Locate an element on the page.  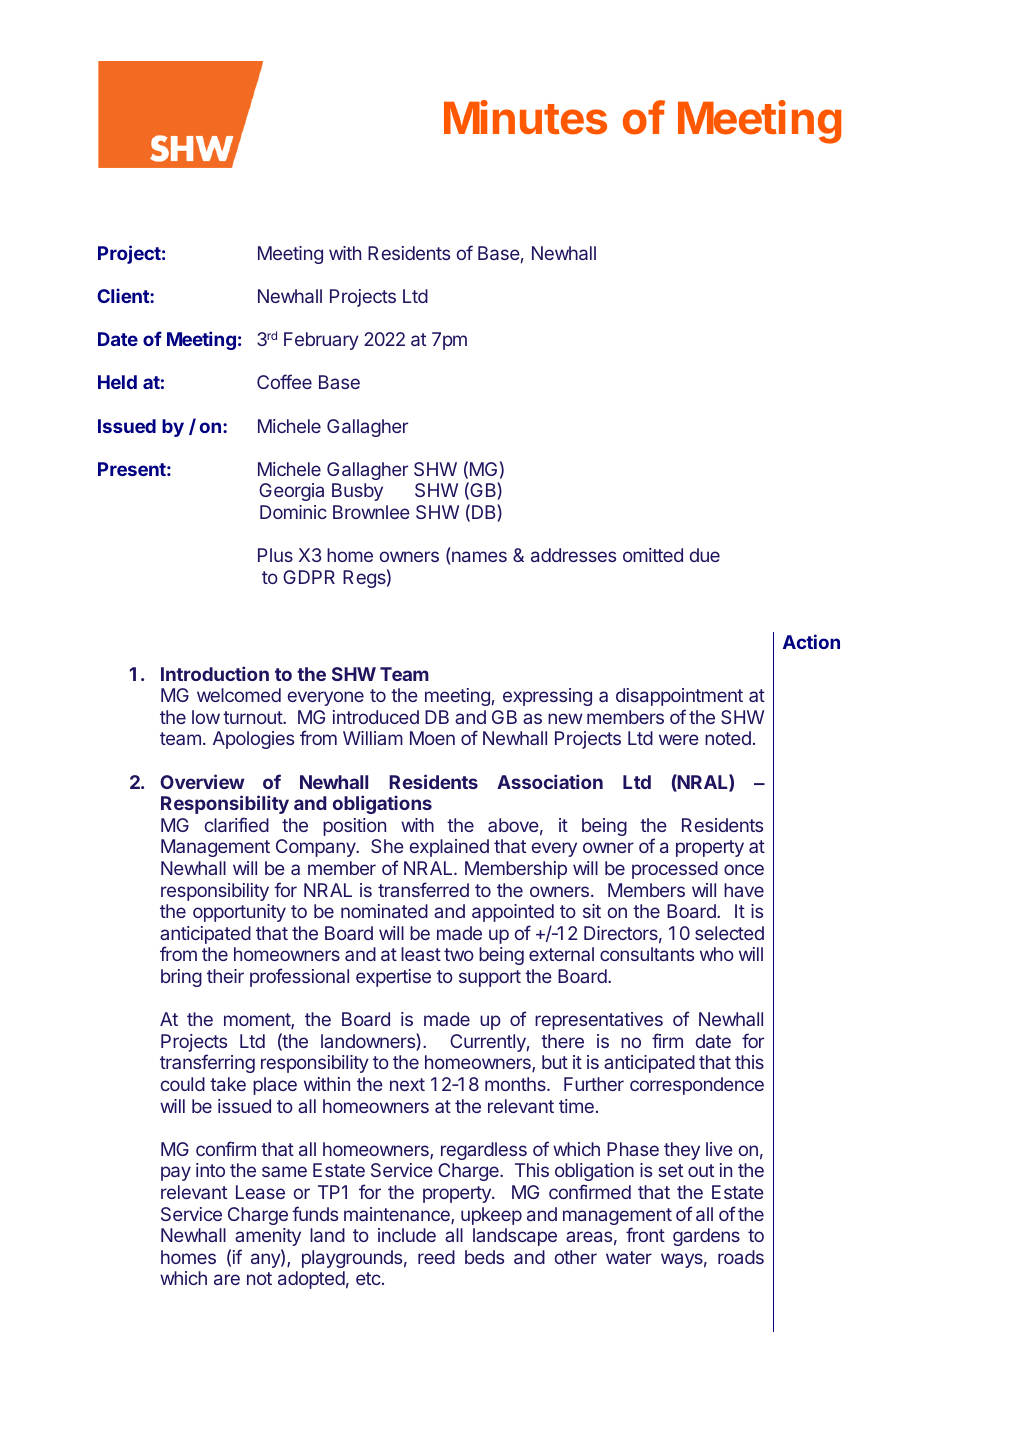
Plus is located at coordinates (275, 555).
